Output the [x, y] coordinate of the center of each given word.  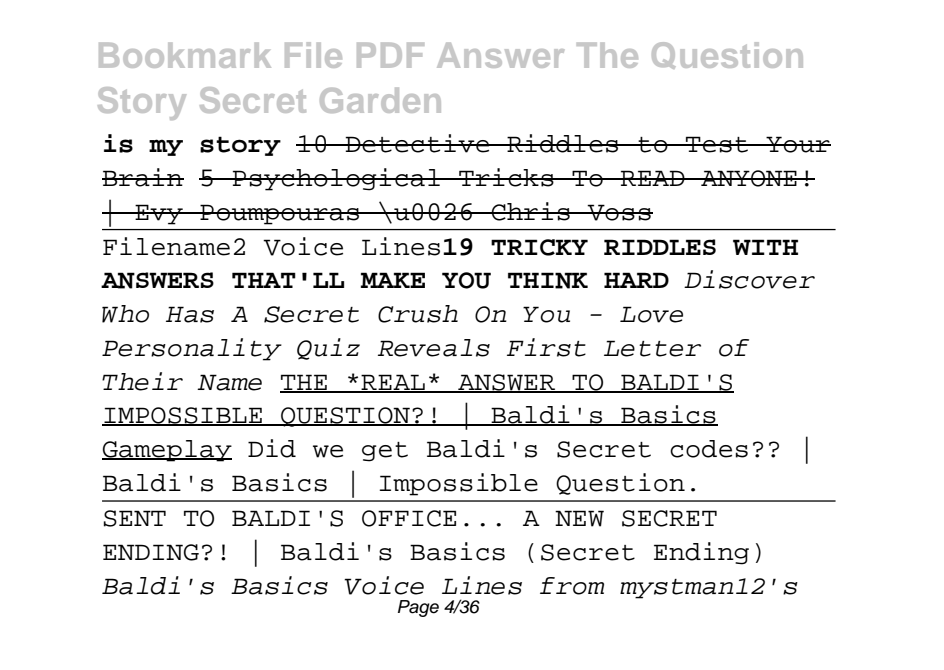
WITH [765, 247]
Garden [380, 100]
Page [418, 608]
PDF [390, 55]
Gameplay [167, 451]
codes [709, 449]
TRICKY [539, 247]
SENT [135, 518]
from [572, 586]
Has [190, 314]
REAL [393, 383]
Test [717, 144]
